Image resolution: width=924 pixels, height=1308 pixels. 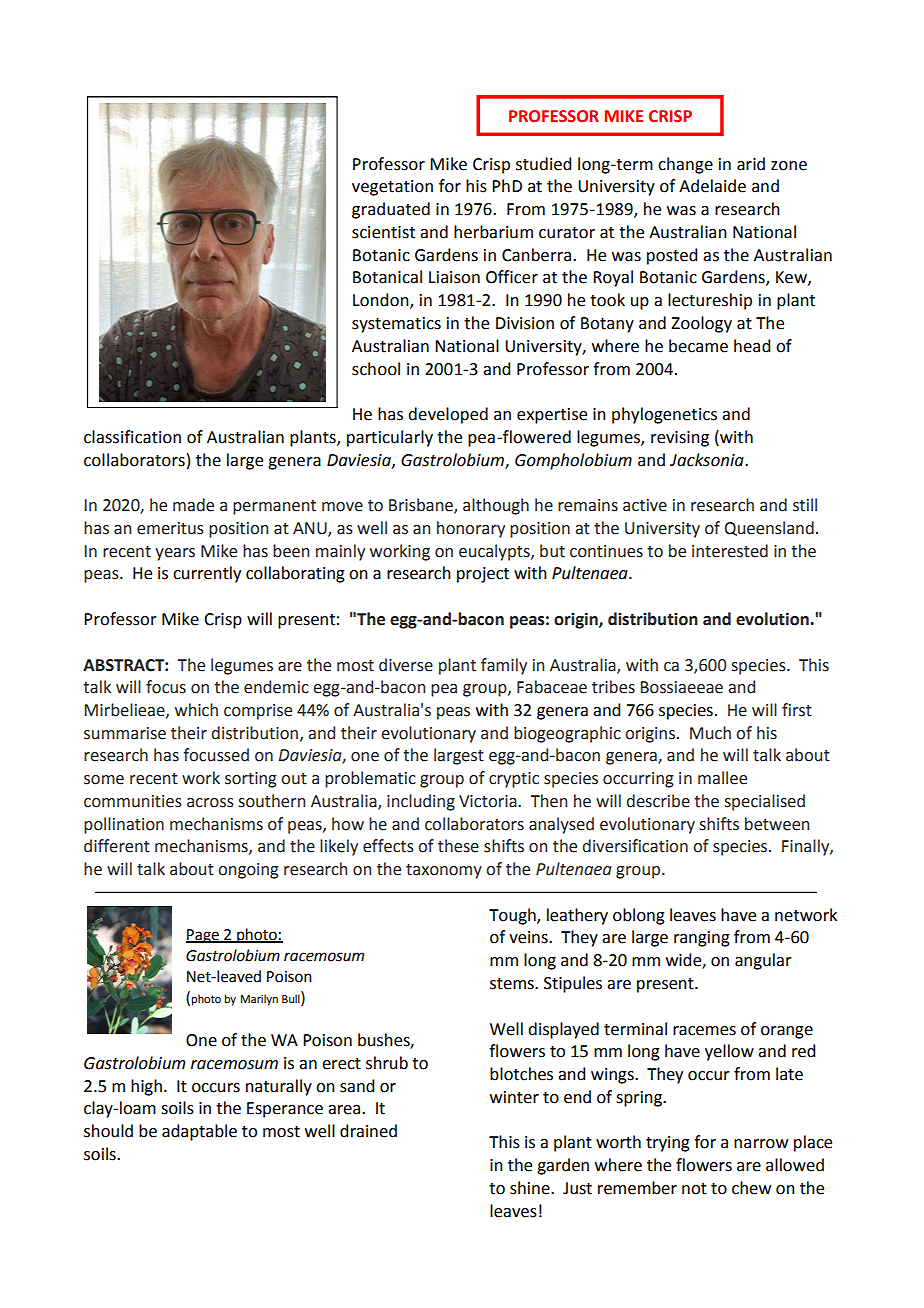 I want to click on adaptable, so click(x=199, y=1132).
